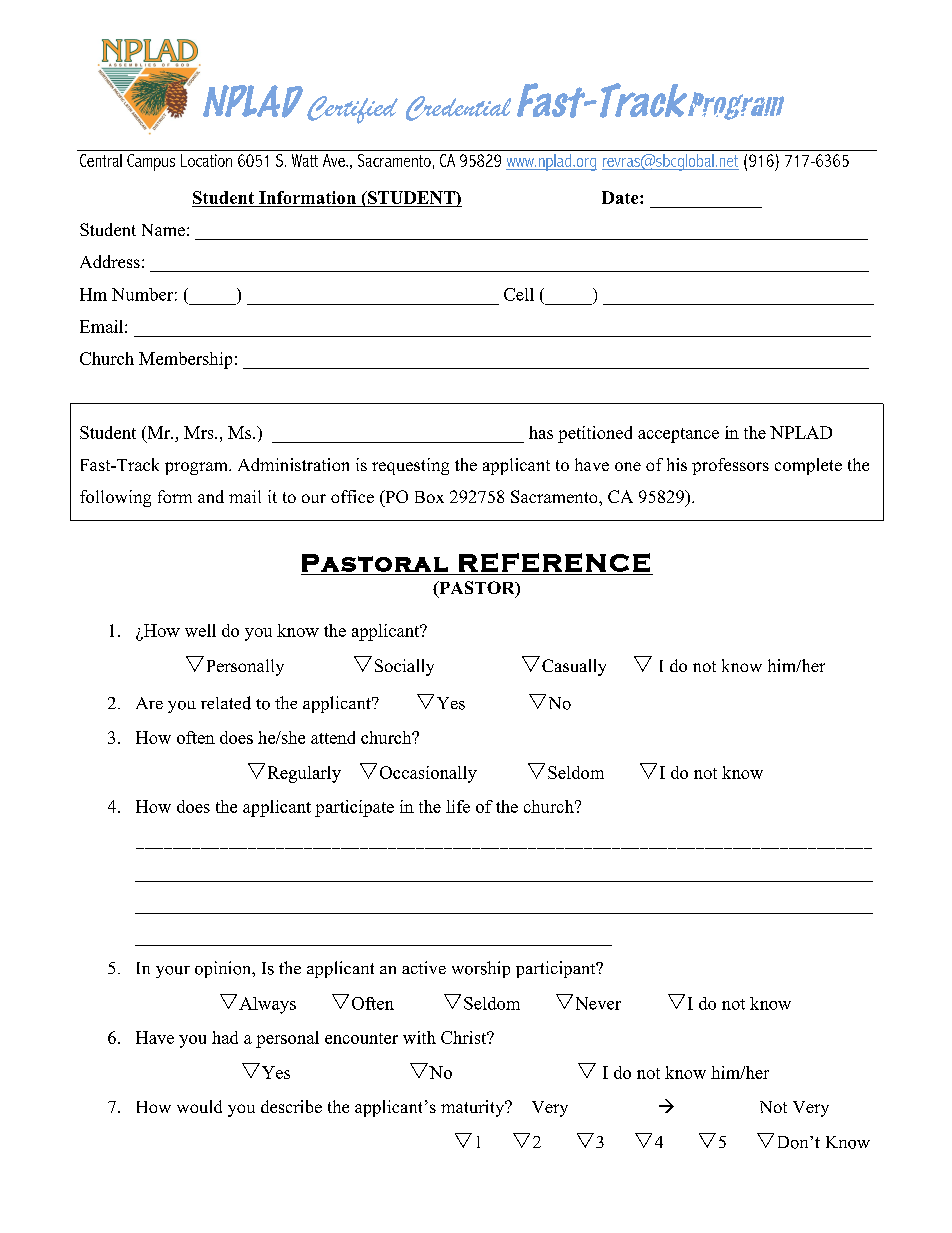 The height and width of the screenshot is (1233, 952). Describe the element at coordinates (149, 703) in the screenshot. I see `Are` at that location.
